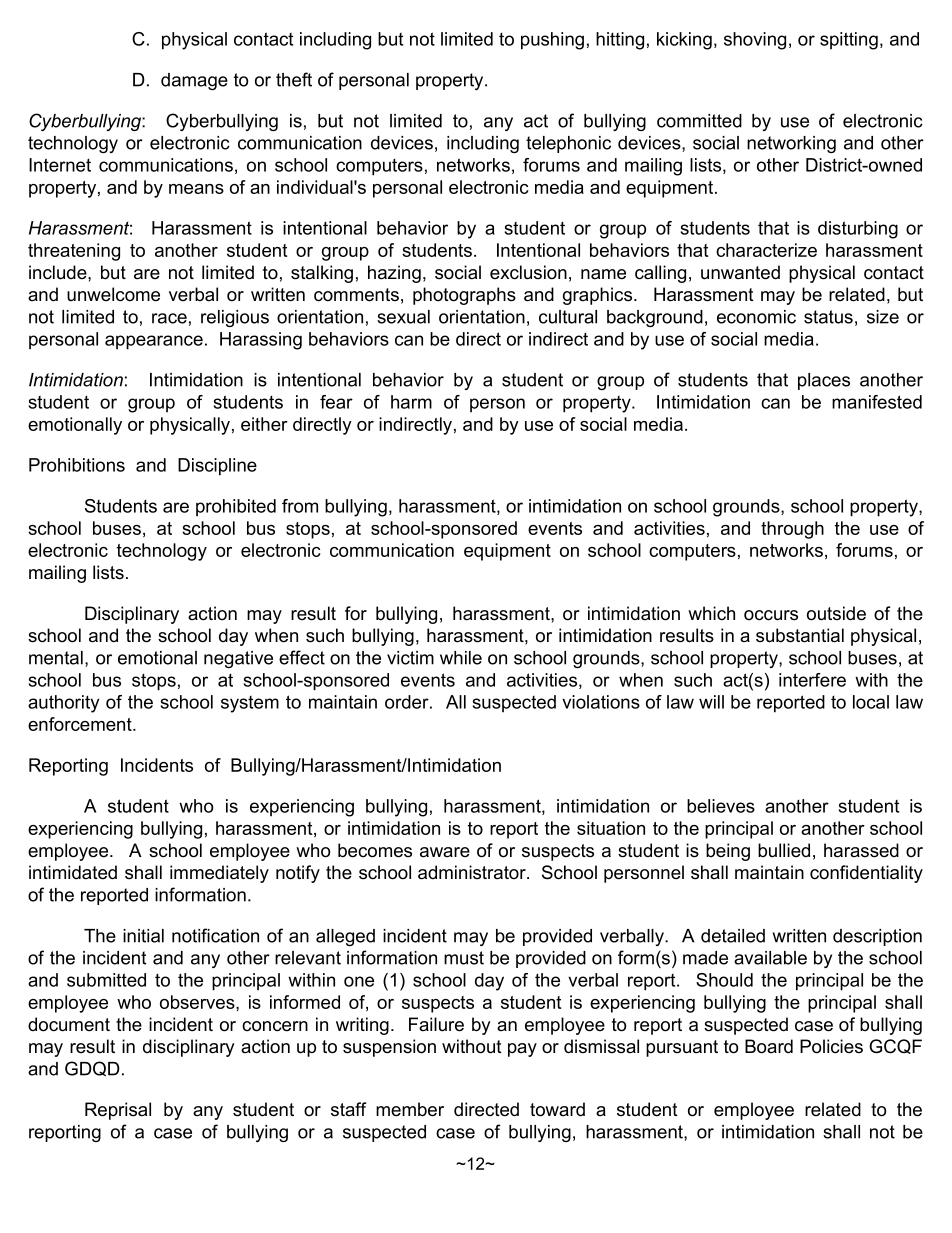  I want to click on enforcement, so click(81, 724).
